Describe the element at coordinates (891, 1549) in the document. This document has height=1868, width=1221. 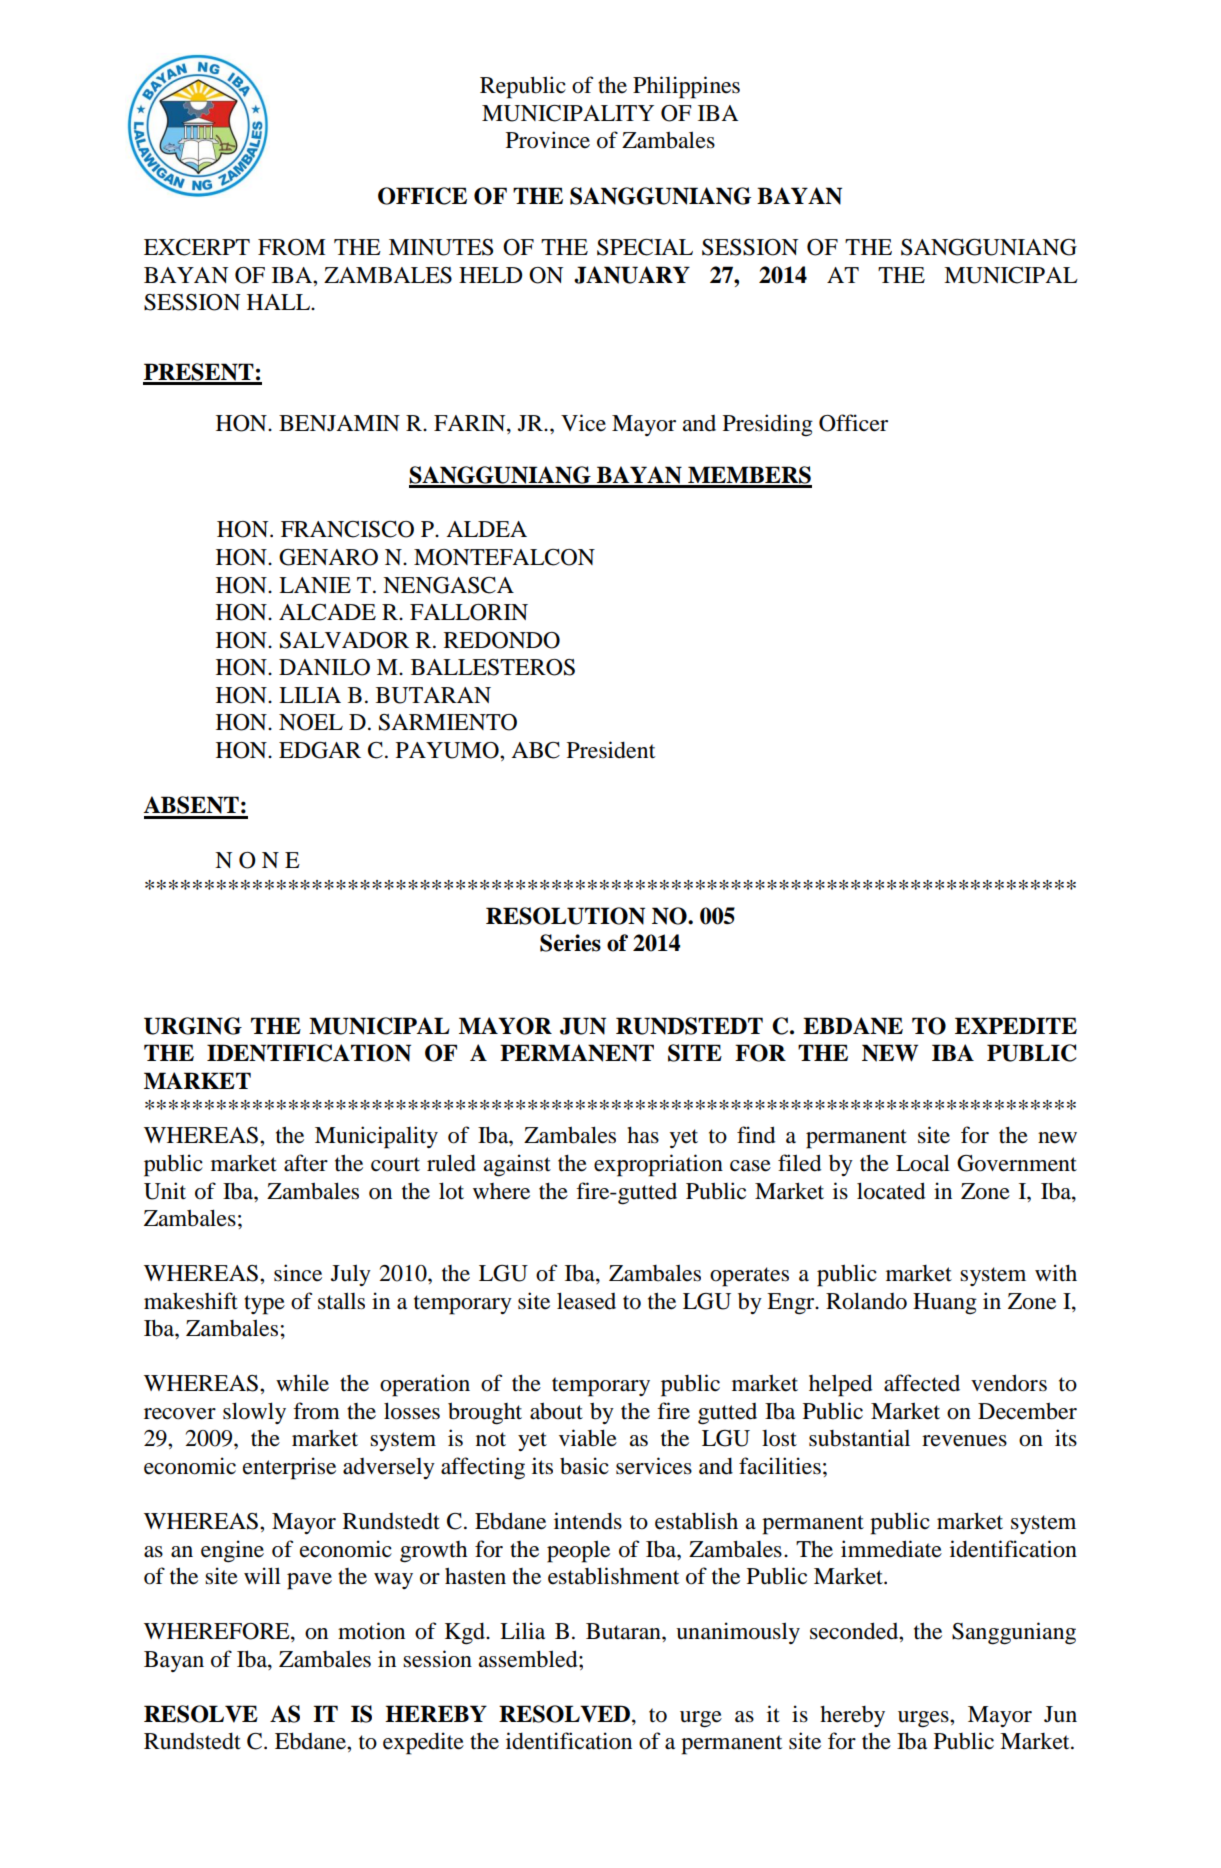
I see `immediate` at that location.
